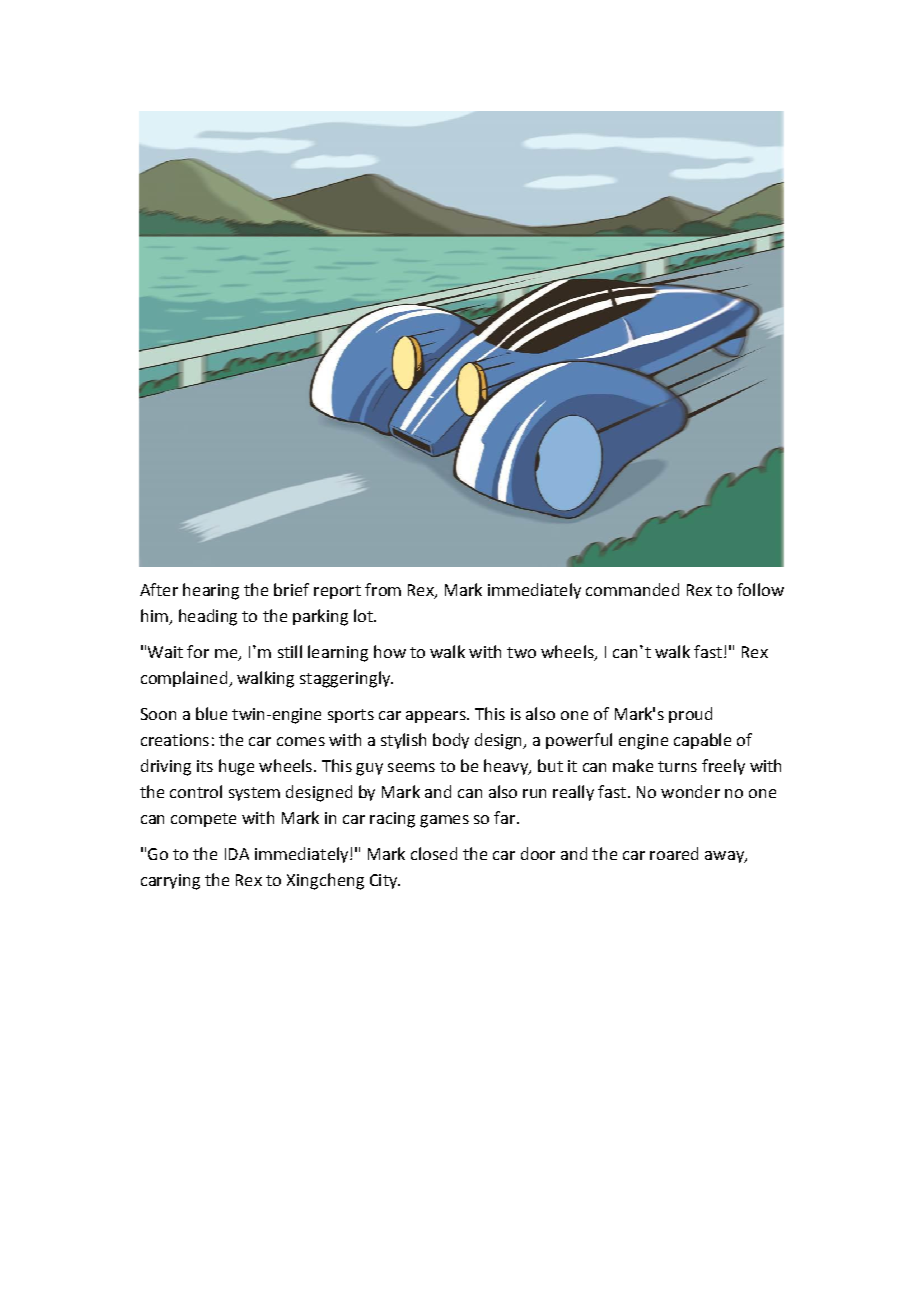 The width and height of the screenshot is (924, 1308). Describe the element at coordinates (196, 791) in the screenshot. I see `control` at that location.
